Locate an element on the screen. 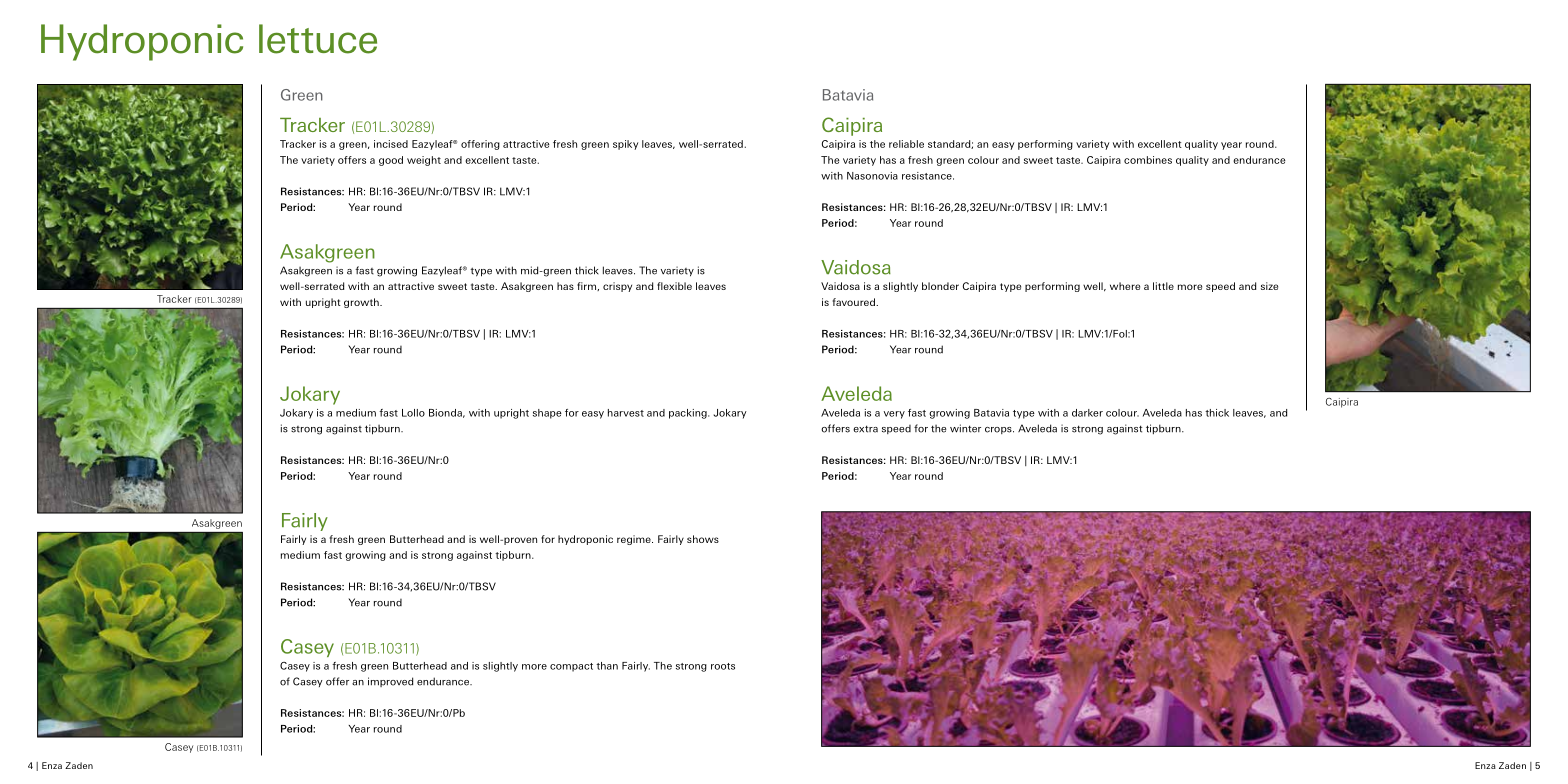  reliable is located at coordinates (906, 144).
